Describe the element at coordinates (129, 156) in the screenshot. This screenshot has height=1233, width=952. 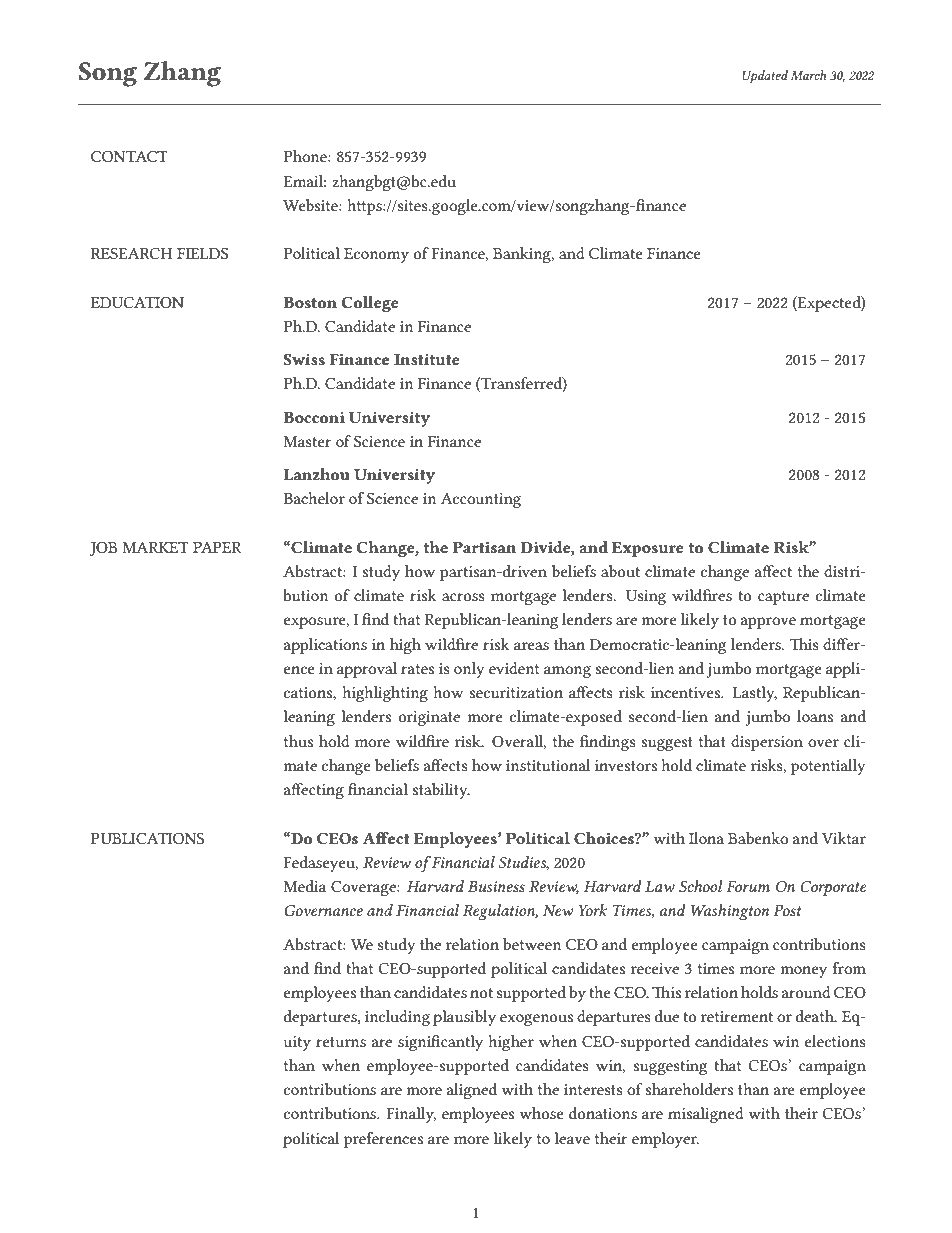
I see `CONTACT` at that location.
